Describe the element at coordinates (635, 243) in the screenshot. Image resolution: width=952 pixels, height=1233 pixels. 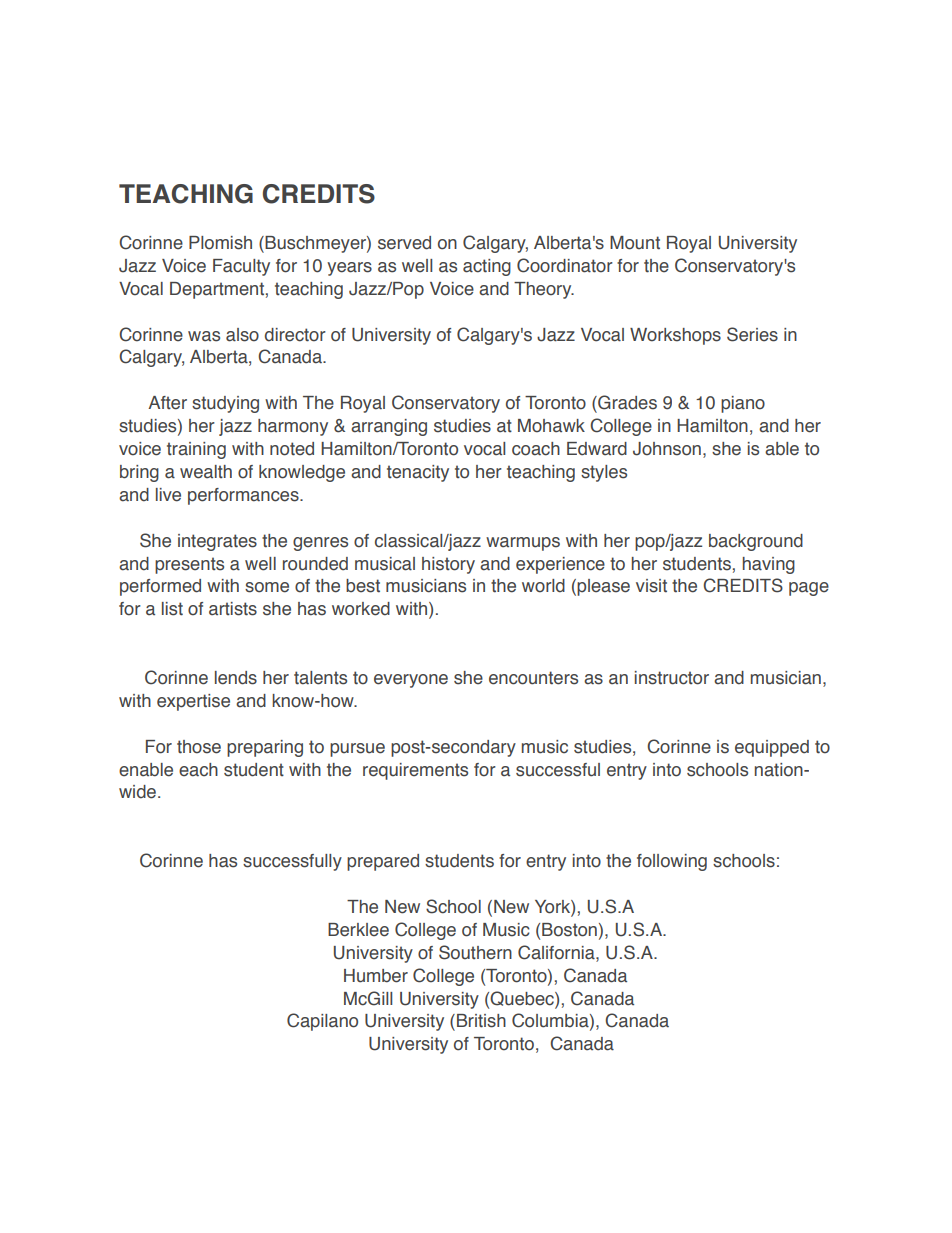
I see `Mount` at that location.
